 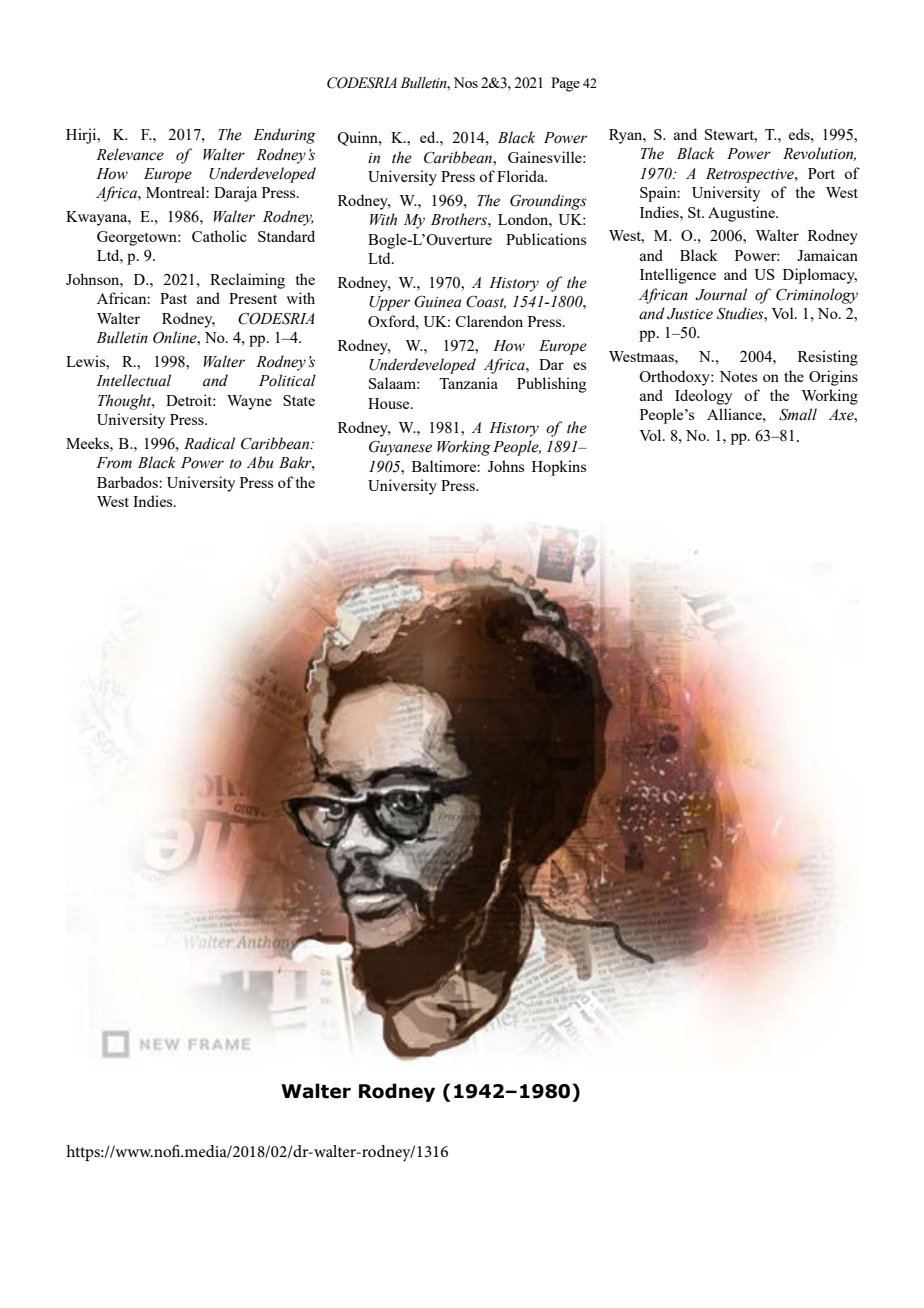 I want to click on Port, so click(x=821, y=173).
